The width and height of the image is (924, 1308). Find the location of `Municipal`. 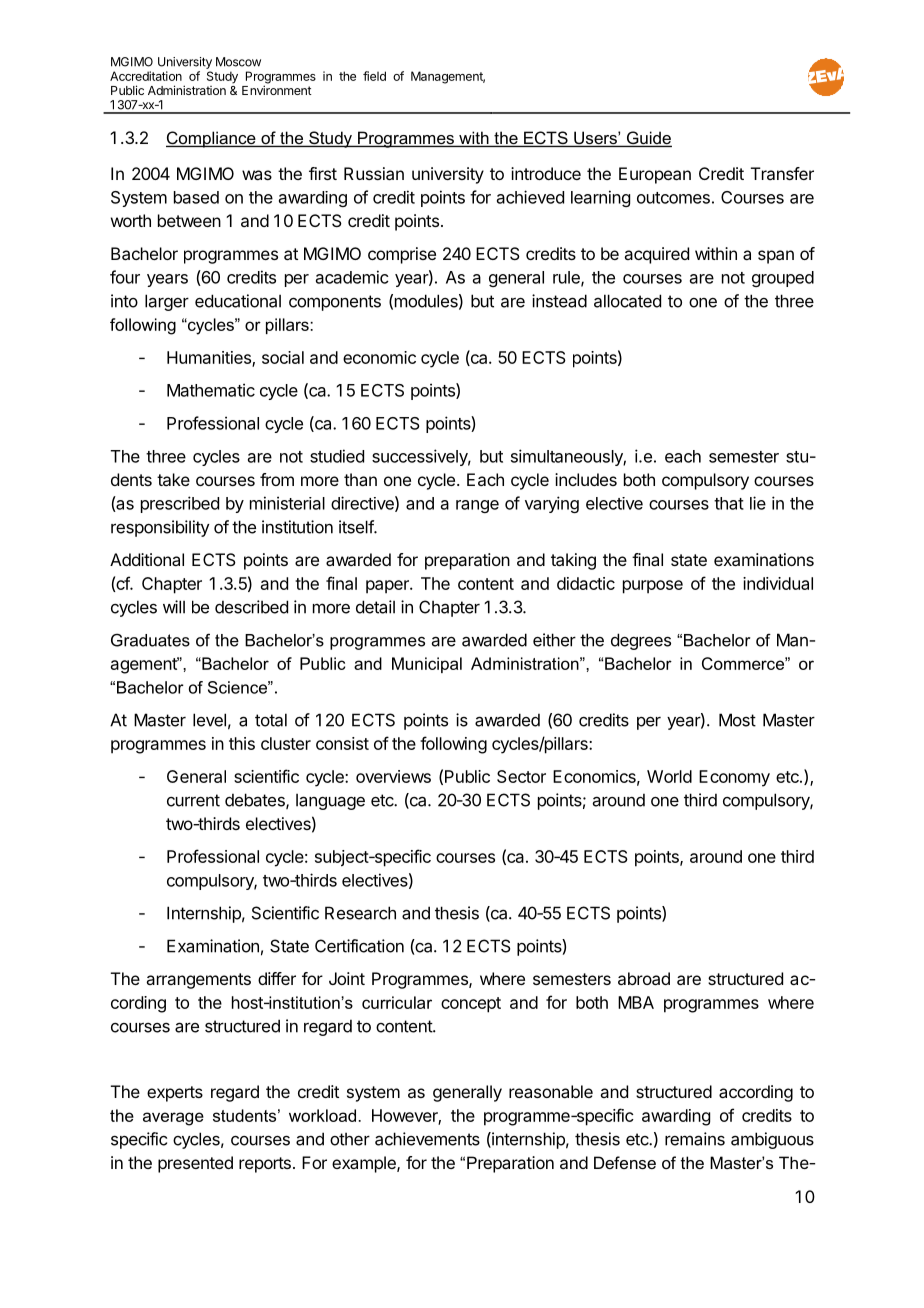

Municipal is located at coordinates (427, 665).
